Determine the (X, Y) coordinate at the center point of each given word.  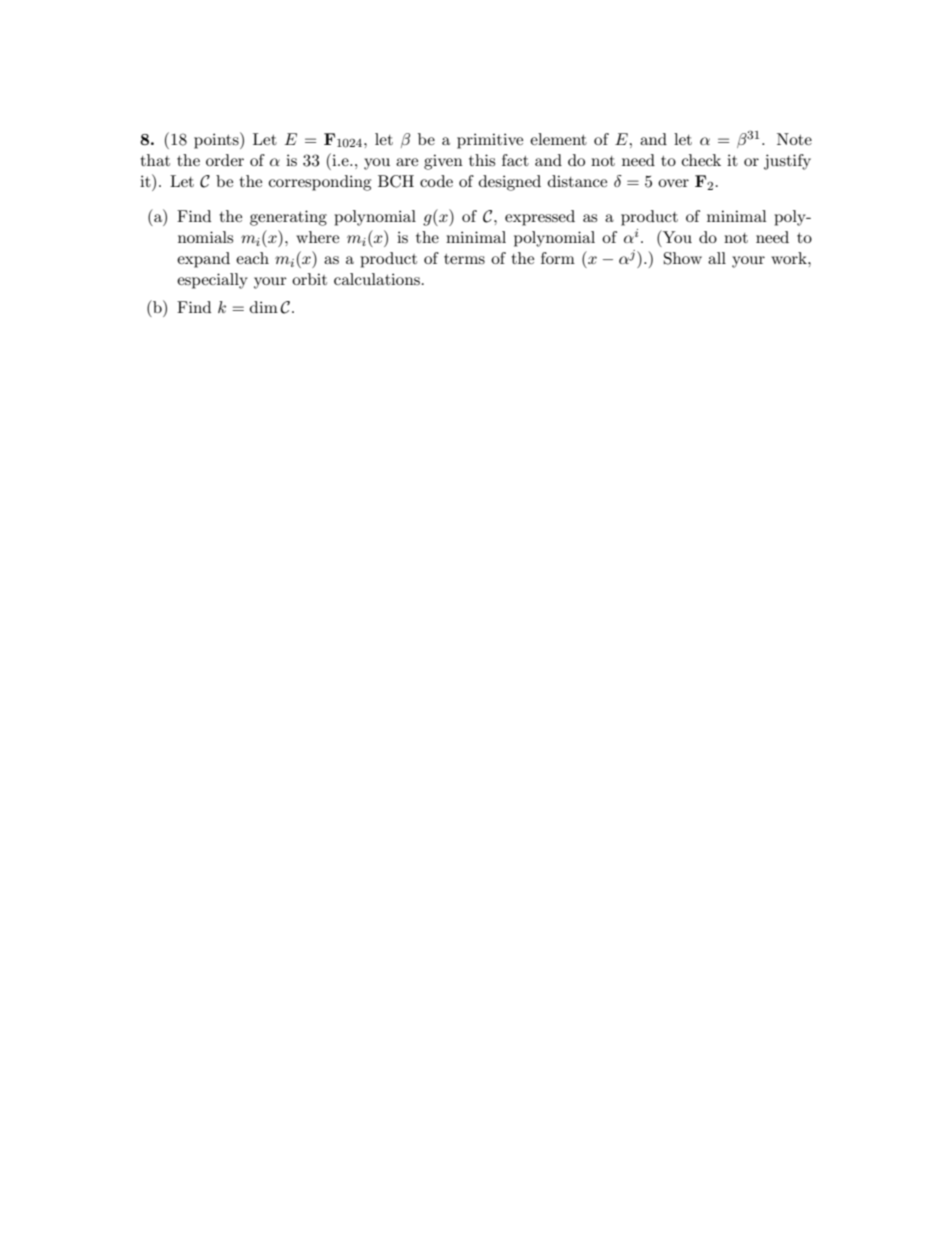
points (217, 140)
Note (794, 139)
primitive (490, 141)
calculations (377, 279)
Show (683, 258)
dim (264, 307)
